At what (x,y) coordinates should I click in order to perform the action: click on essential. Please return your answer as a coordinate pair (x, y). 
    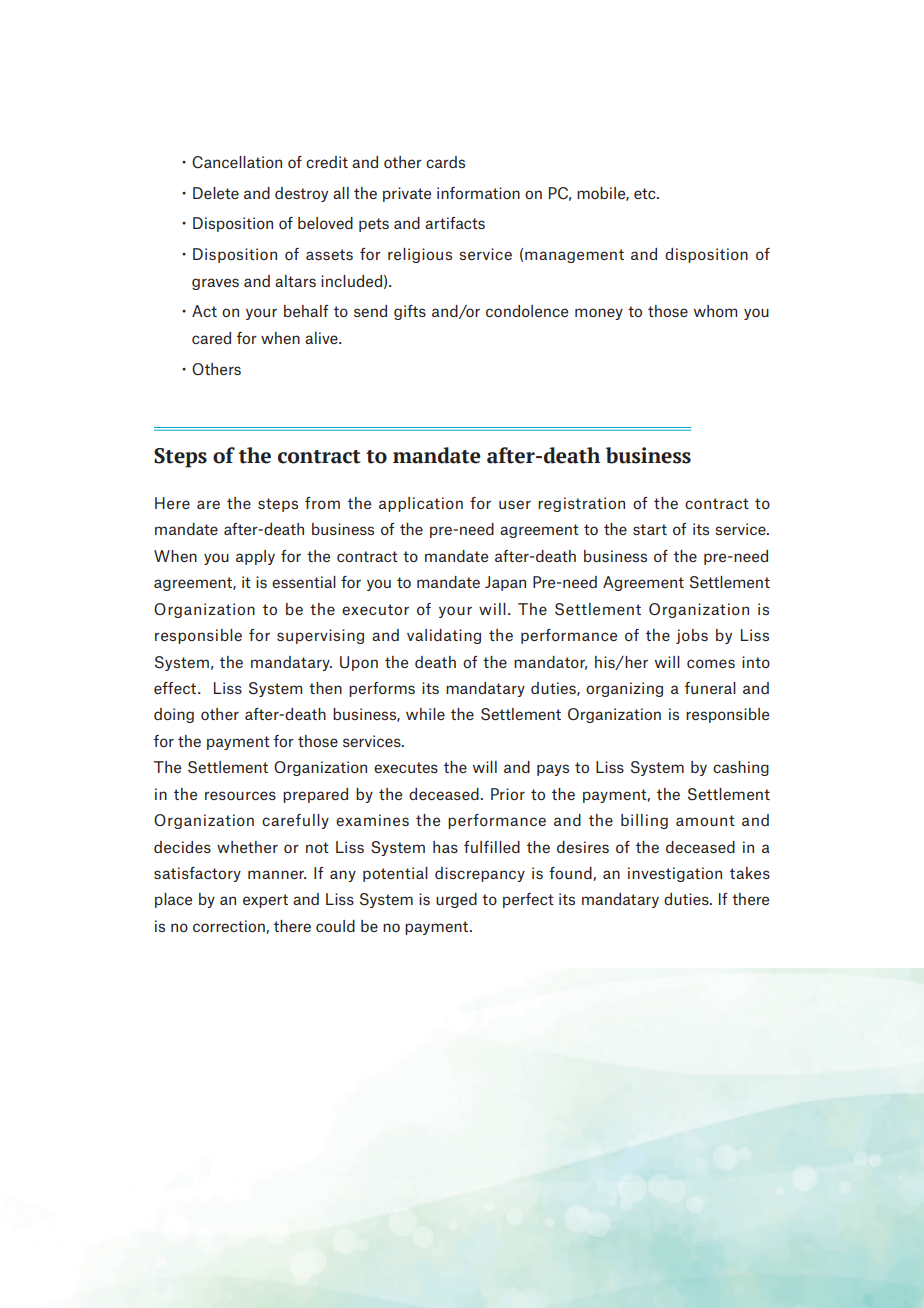
    Looking at the image, I should click on (304, 582).
